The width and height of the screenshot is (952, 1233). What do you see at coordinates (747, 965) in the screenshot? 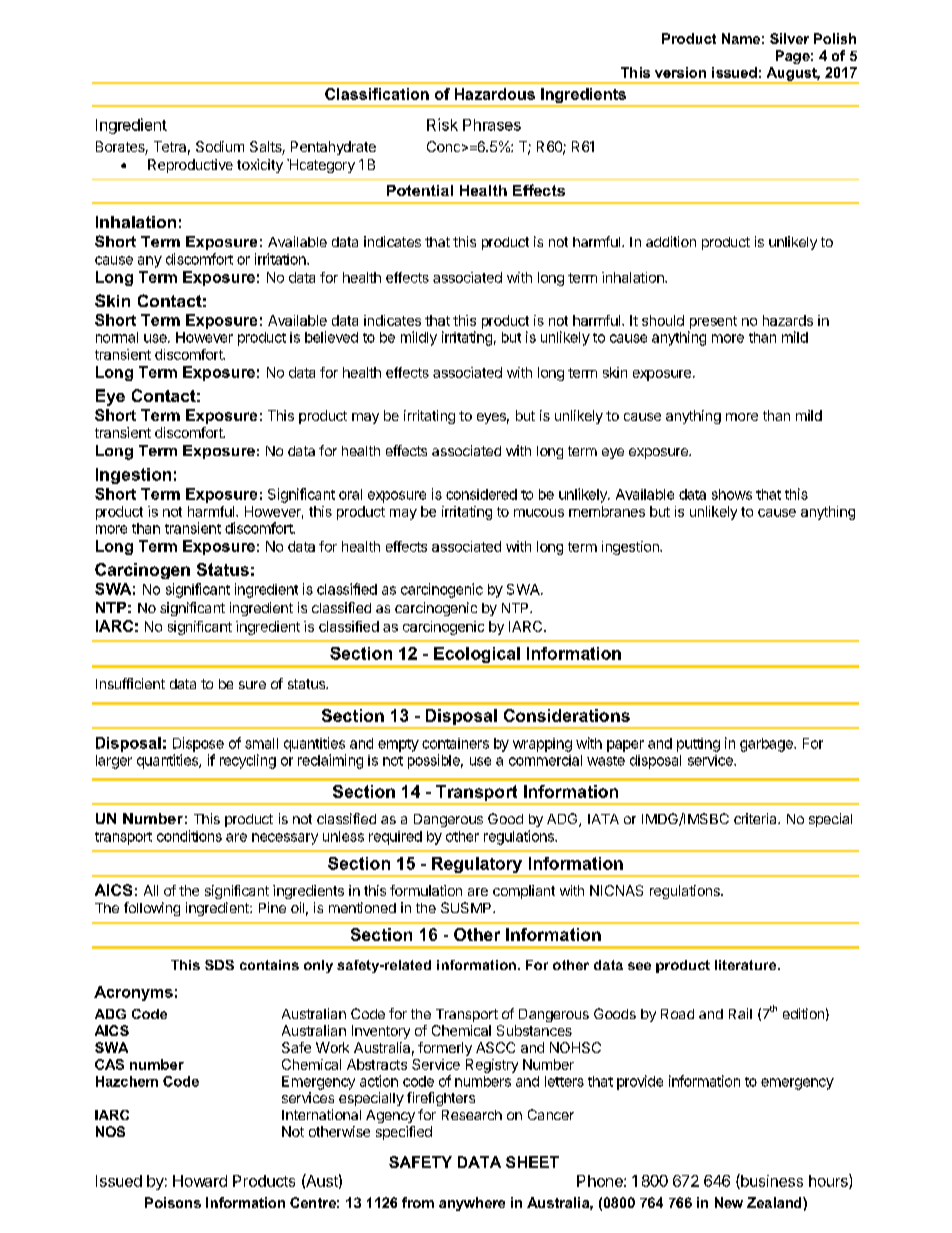
I see `literature` at bounding box center [747, 965].
